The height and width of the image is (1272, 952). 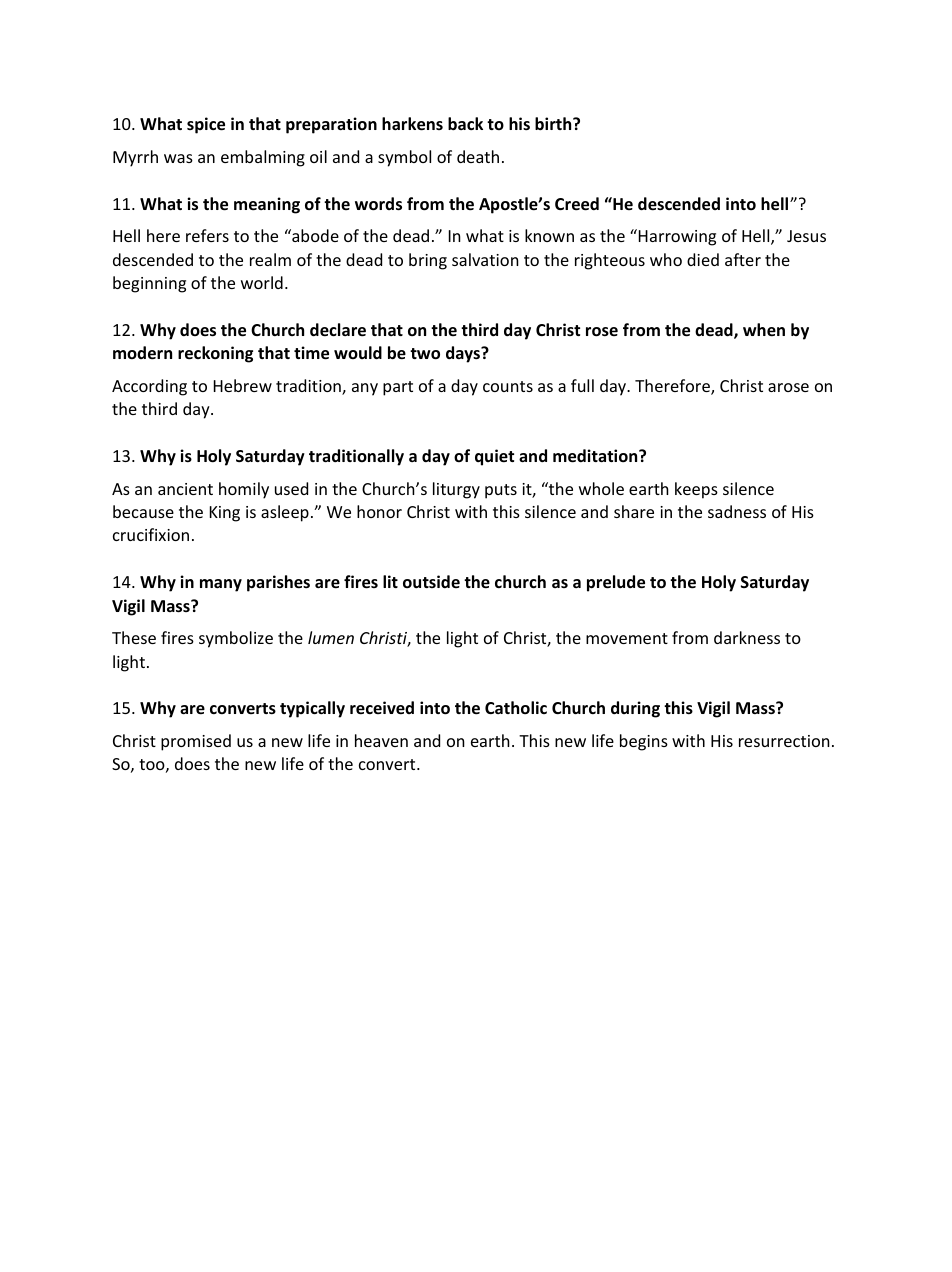 What do you see at coordinates (243, 385) in the image?
I see `Hebrew` at bounding box center [243, 385].
